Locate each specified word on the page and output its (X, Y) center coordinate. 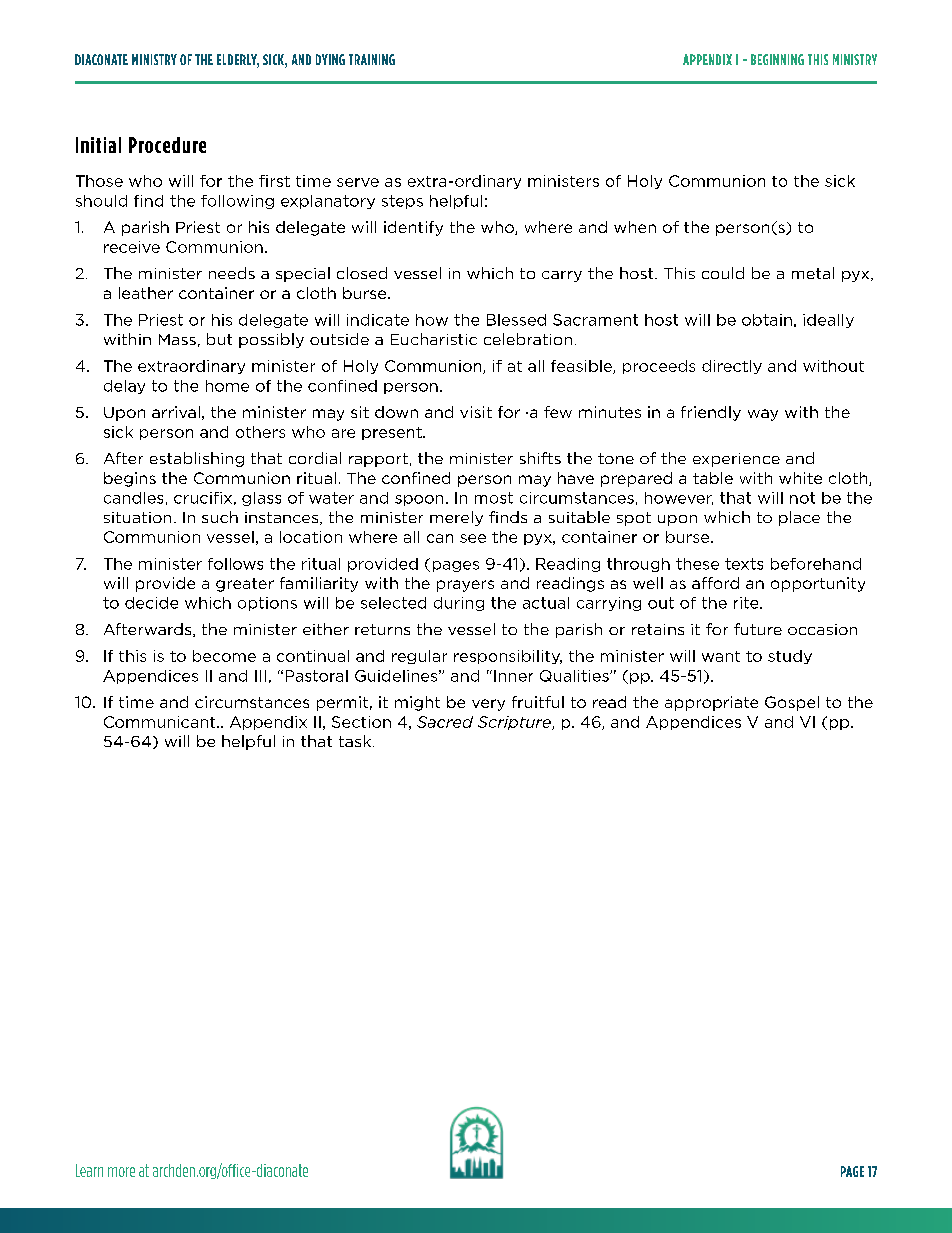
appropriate (711, 703)
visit (476, 412)
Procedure (167, 145)
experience (736, 460)
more (121, 1172)
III (260, 676)
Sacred (445, 722)
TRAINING (372, 59)
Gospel (792, 703)
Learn (89, 1170)
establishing (197, 459)
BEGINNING (777, 59)
